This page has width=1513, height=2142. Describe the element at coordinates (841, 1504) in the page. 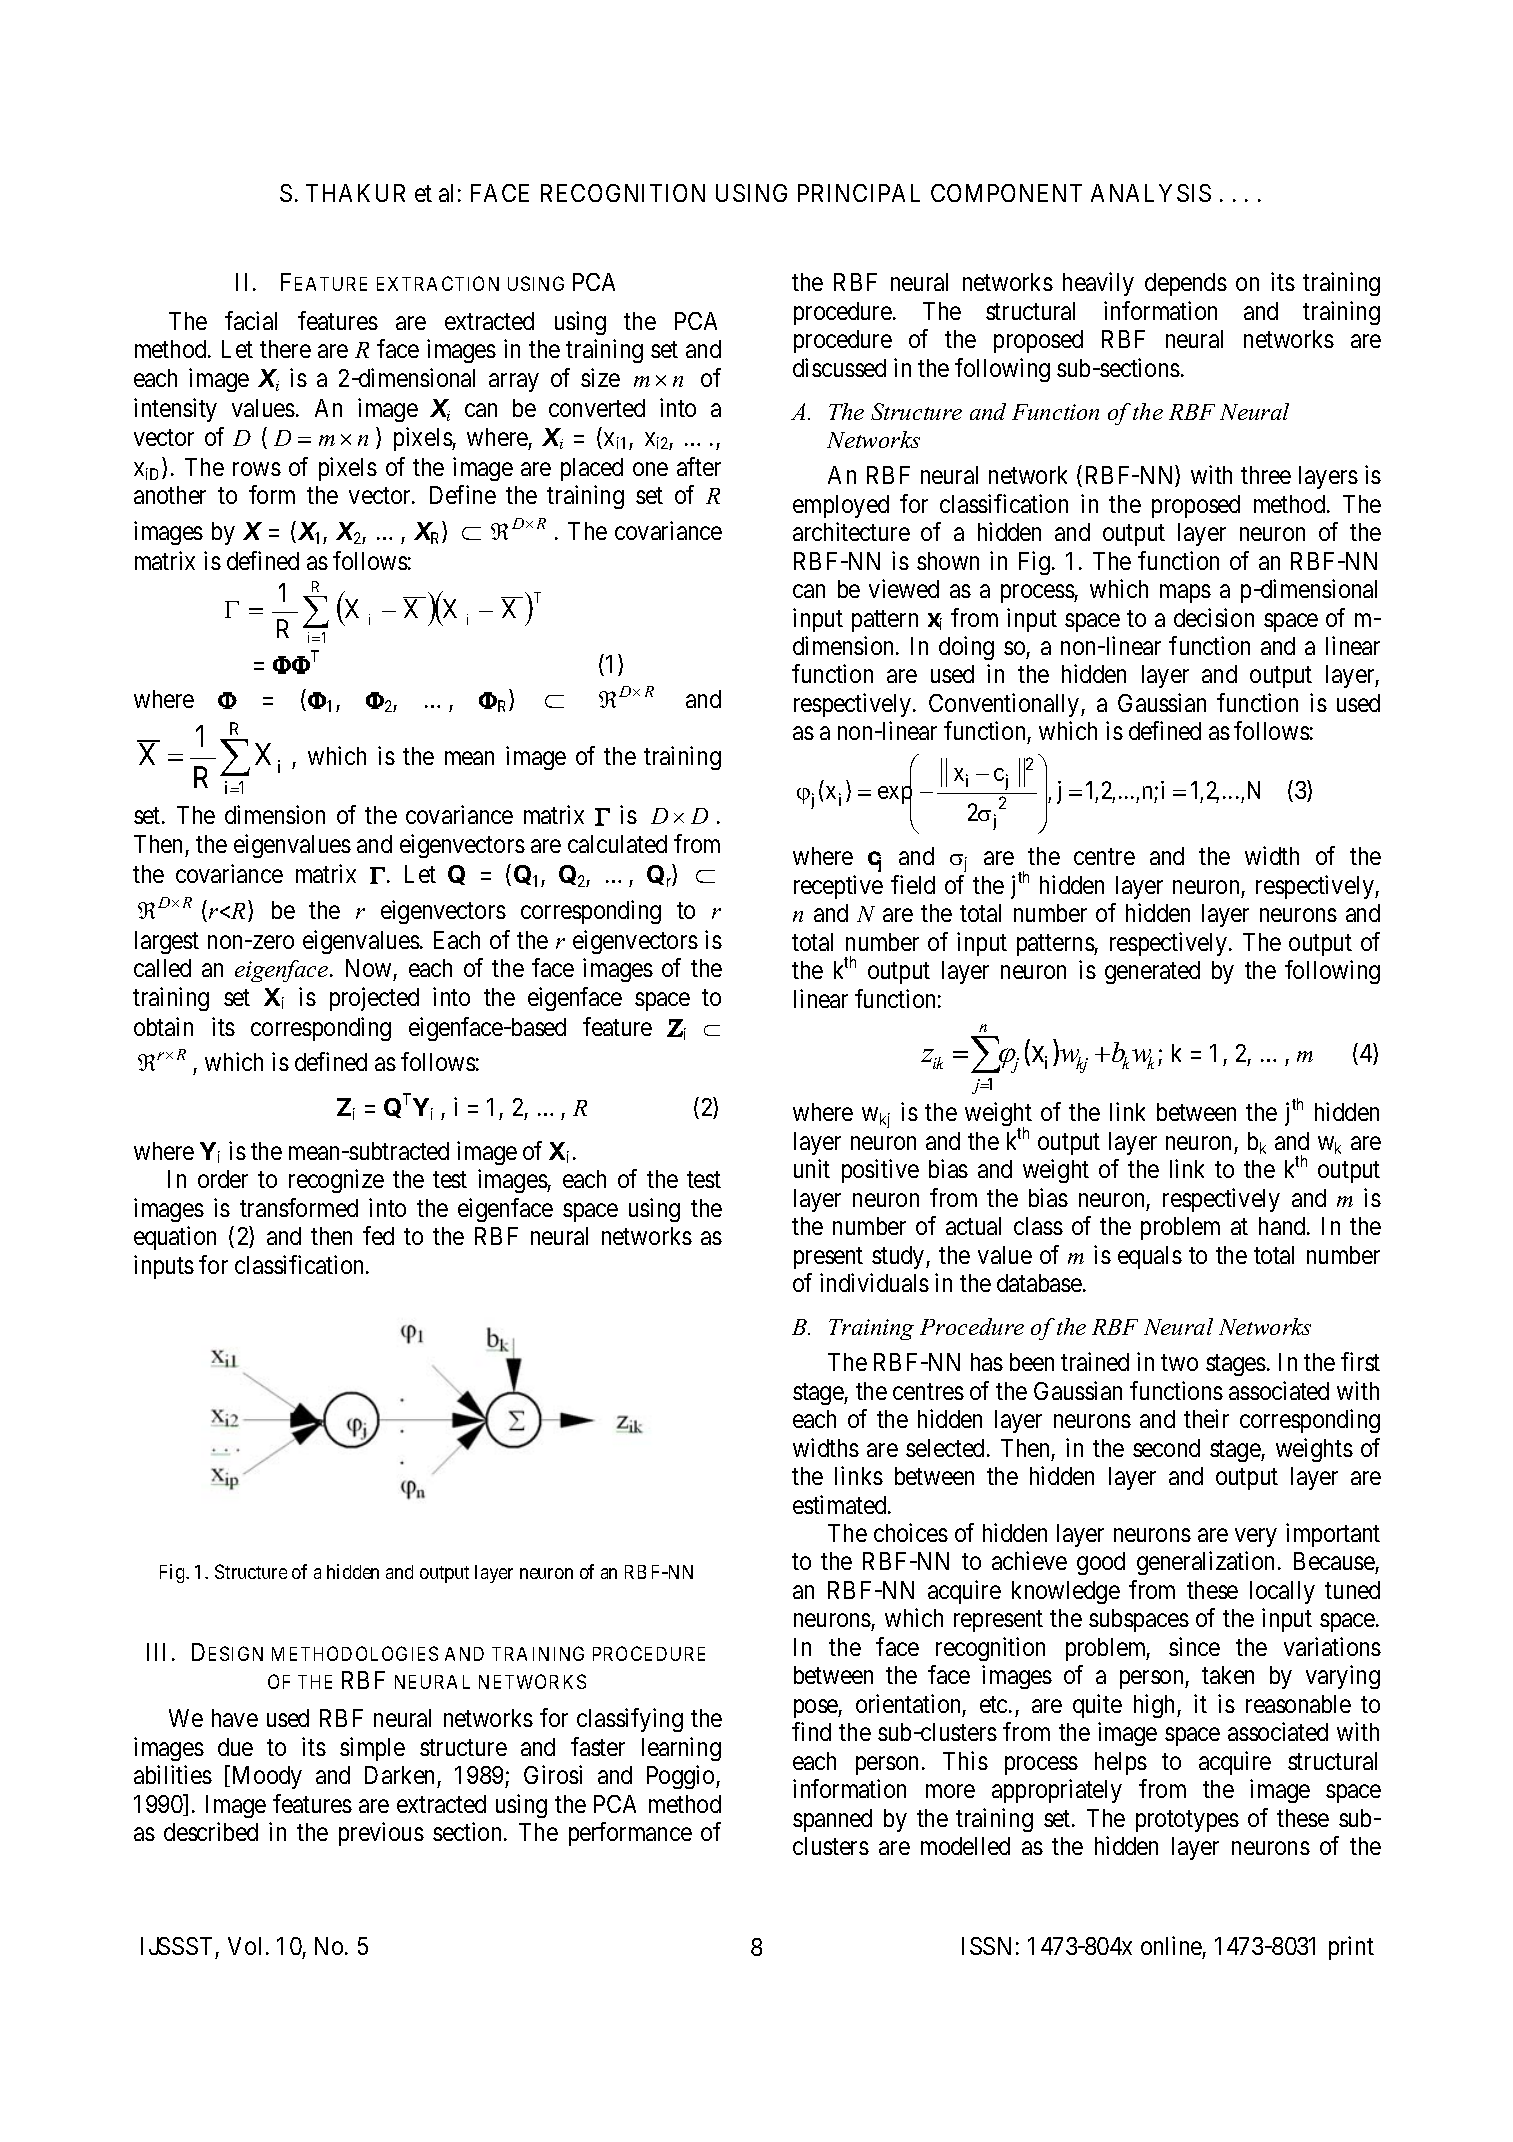

I see `estimated` at that location.
